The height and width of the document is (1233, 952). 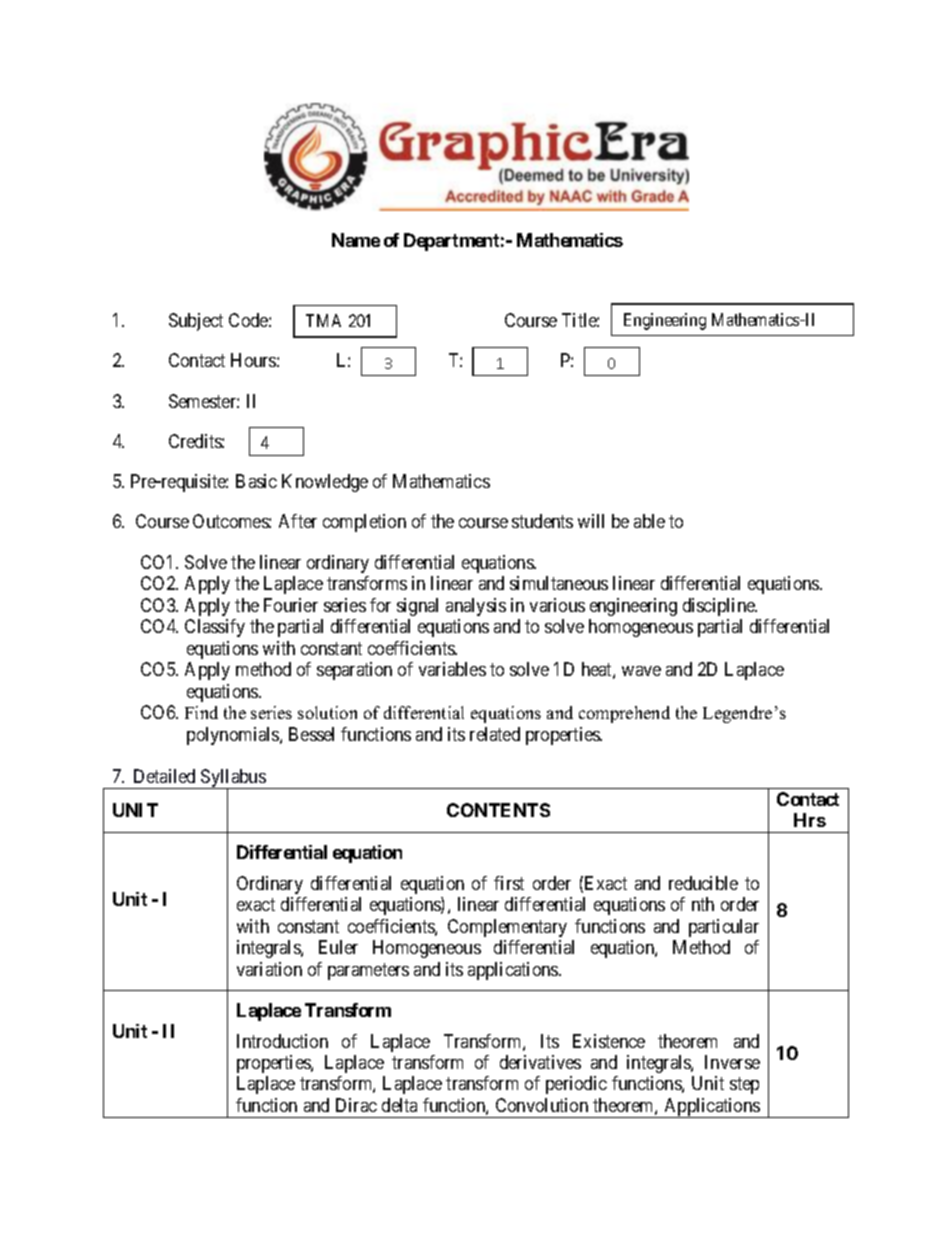 What do you see at coordinates (498, 810) in the document?
I see `CONTENTS` at bounding box center [498, 810].
